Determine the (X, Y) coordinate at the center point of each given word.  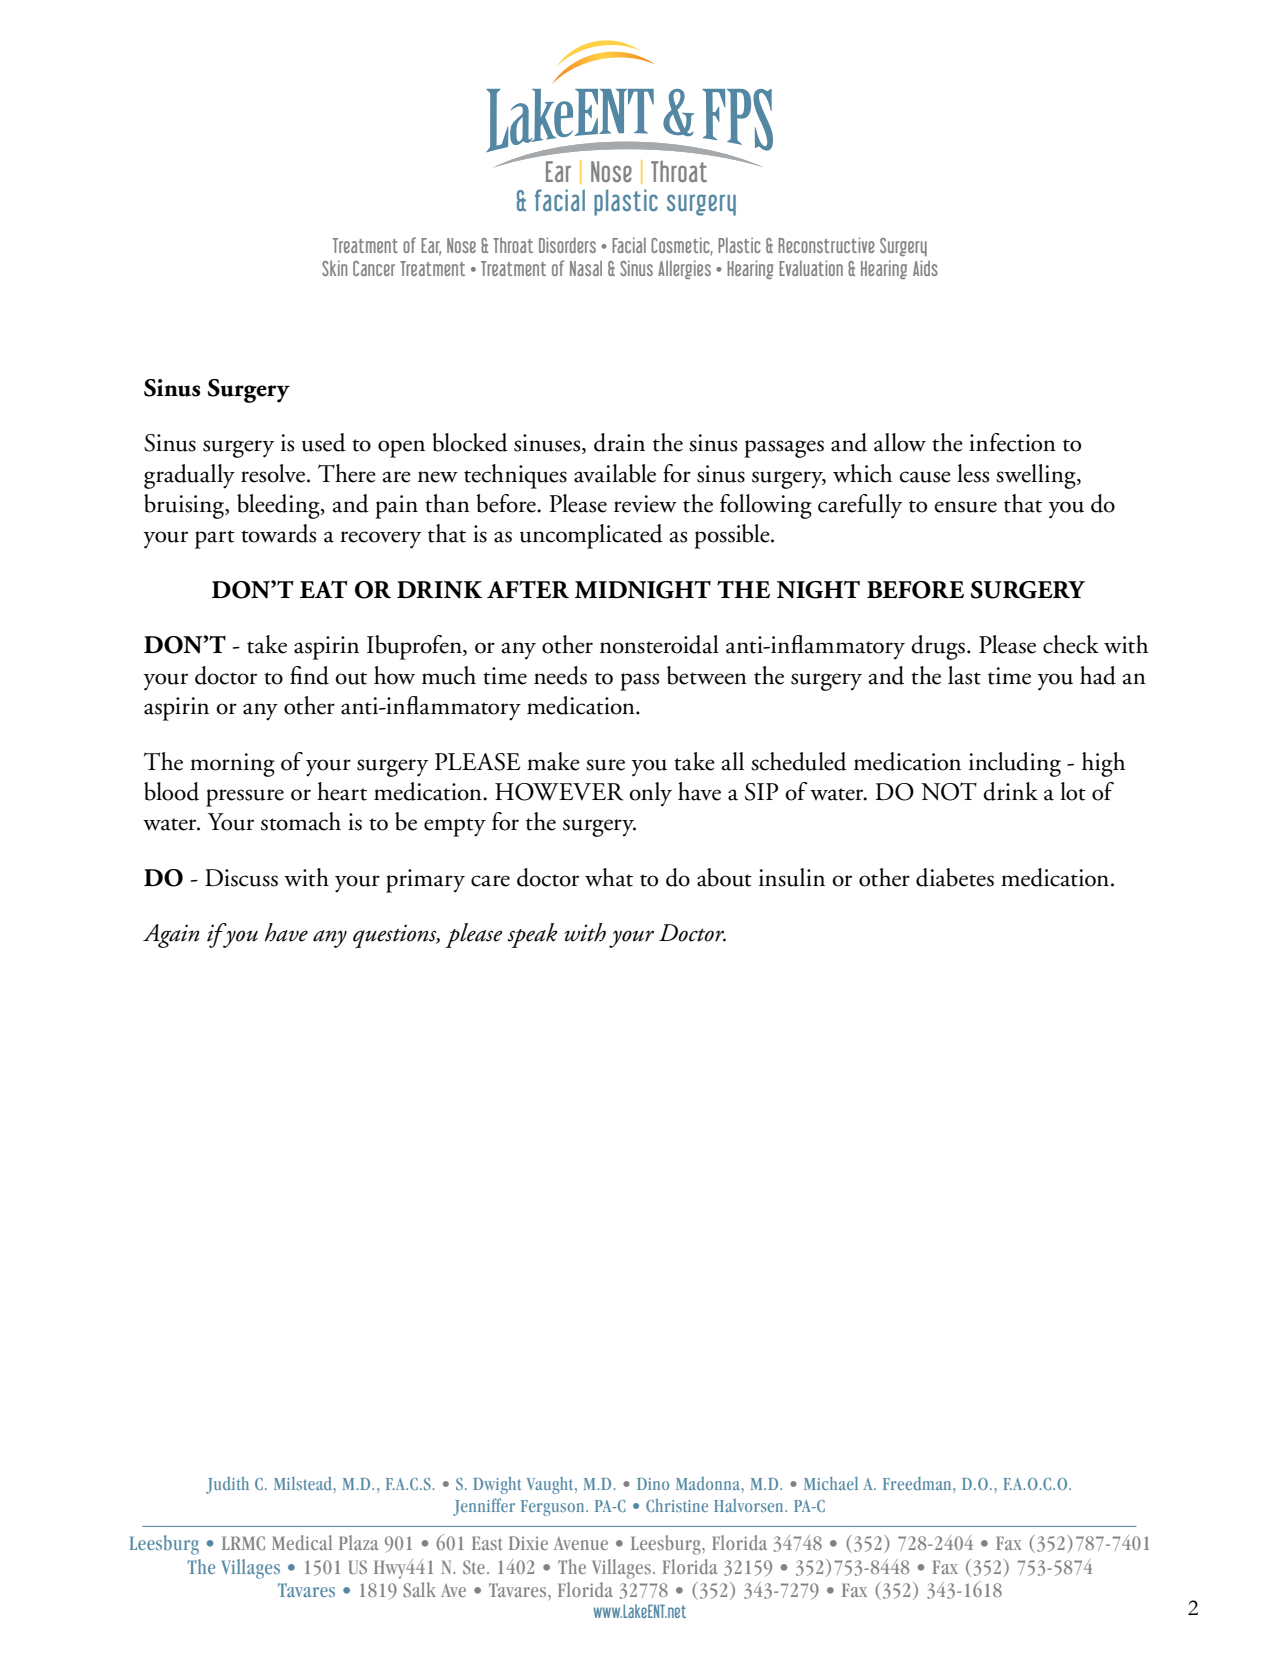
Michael (831, 1483)
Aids (925, 268)
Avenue (581, 1543)
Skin (334, 268)
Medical (302, 1542)
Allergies (684, 269)
